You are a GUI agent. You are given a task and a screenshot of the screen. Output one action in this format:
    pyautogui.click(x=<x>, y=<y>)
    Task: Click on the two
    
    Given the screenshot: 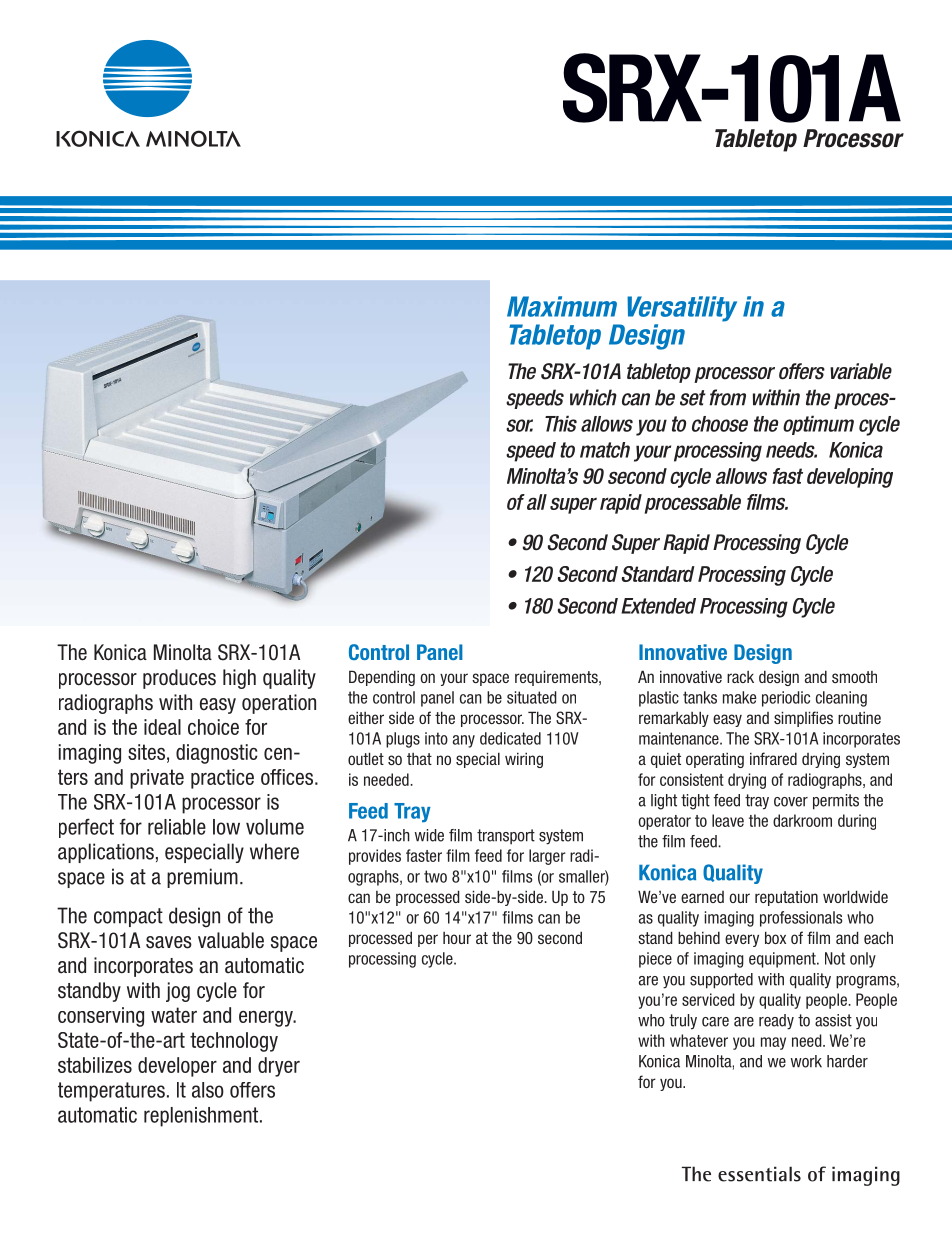 What is the action you would take?
    pyautogui.click(x=435, y=876)
